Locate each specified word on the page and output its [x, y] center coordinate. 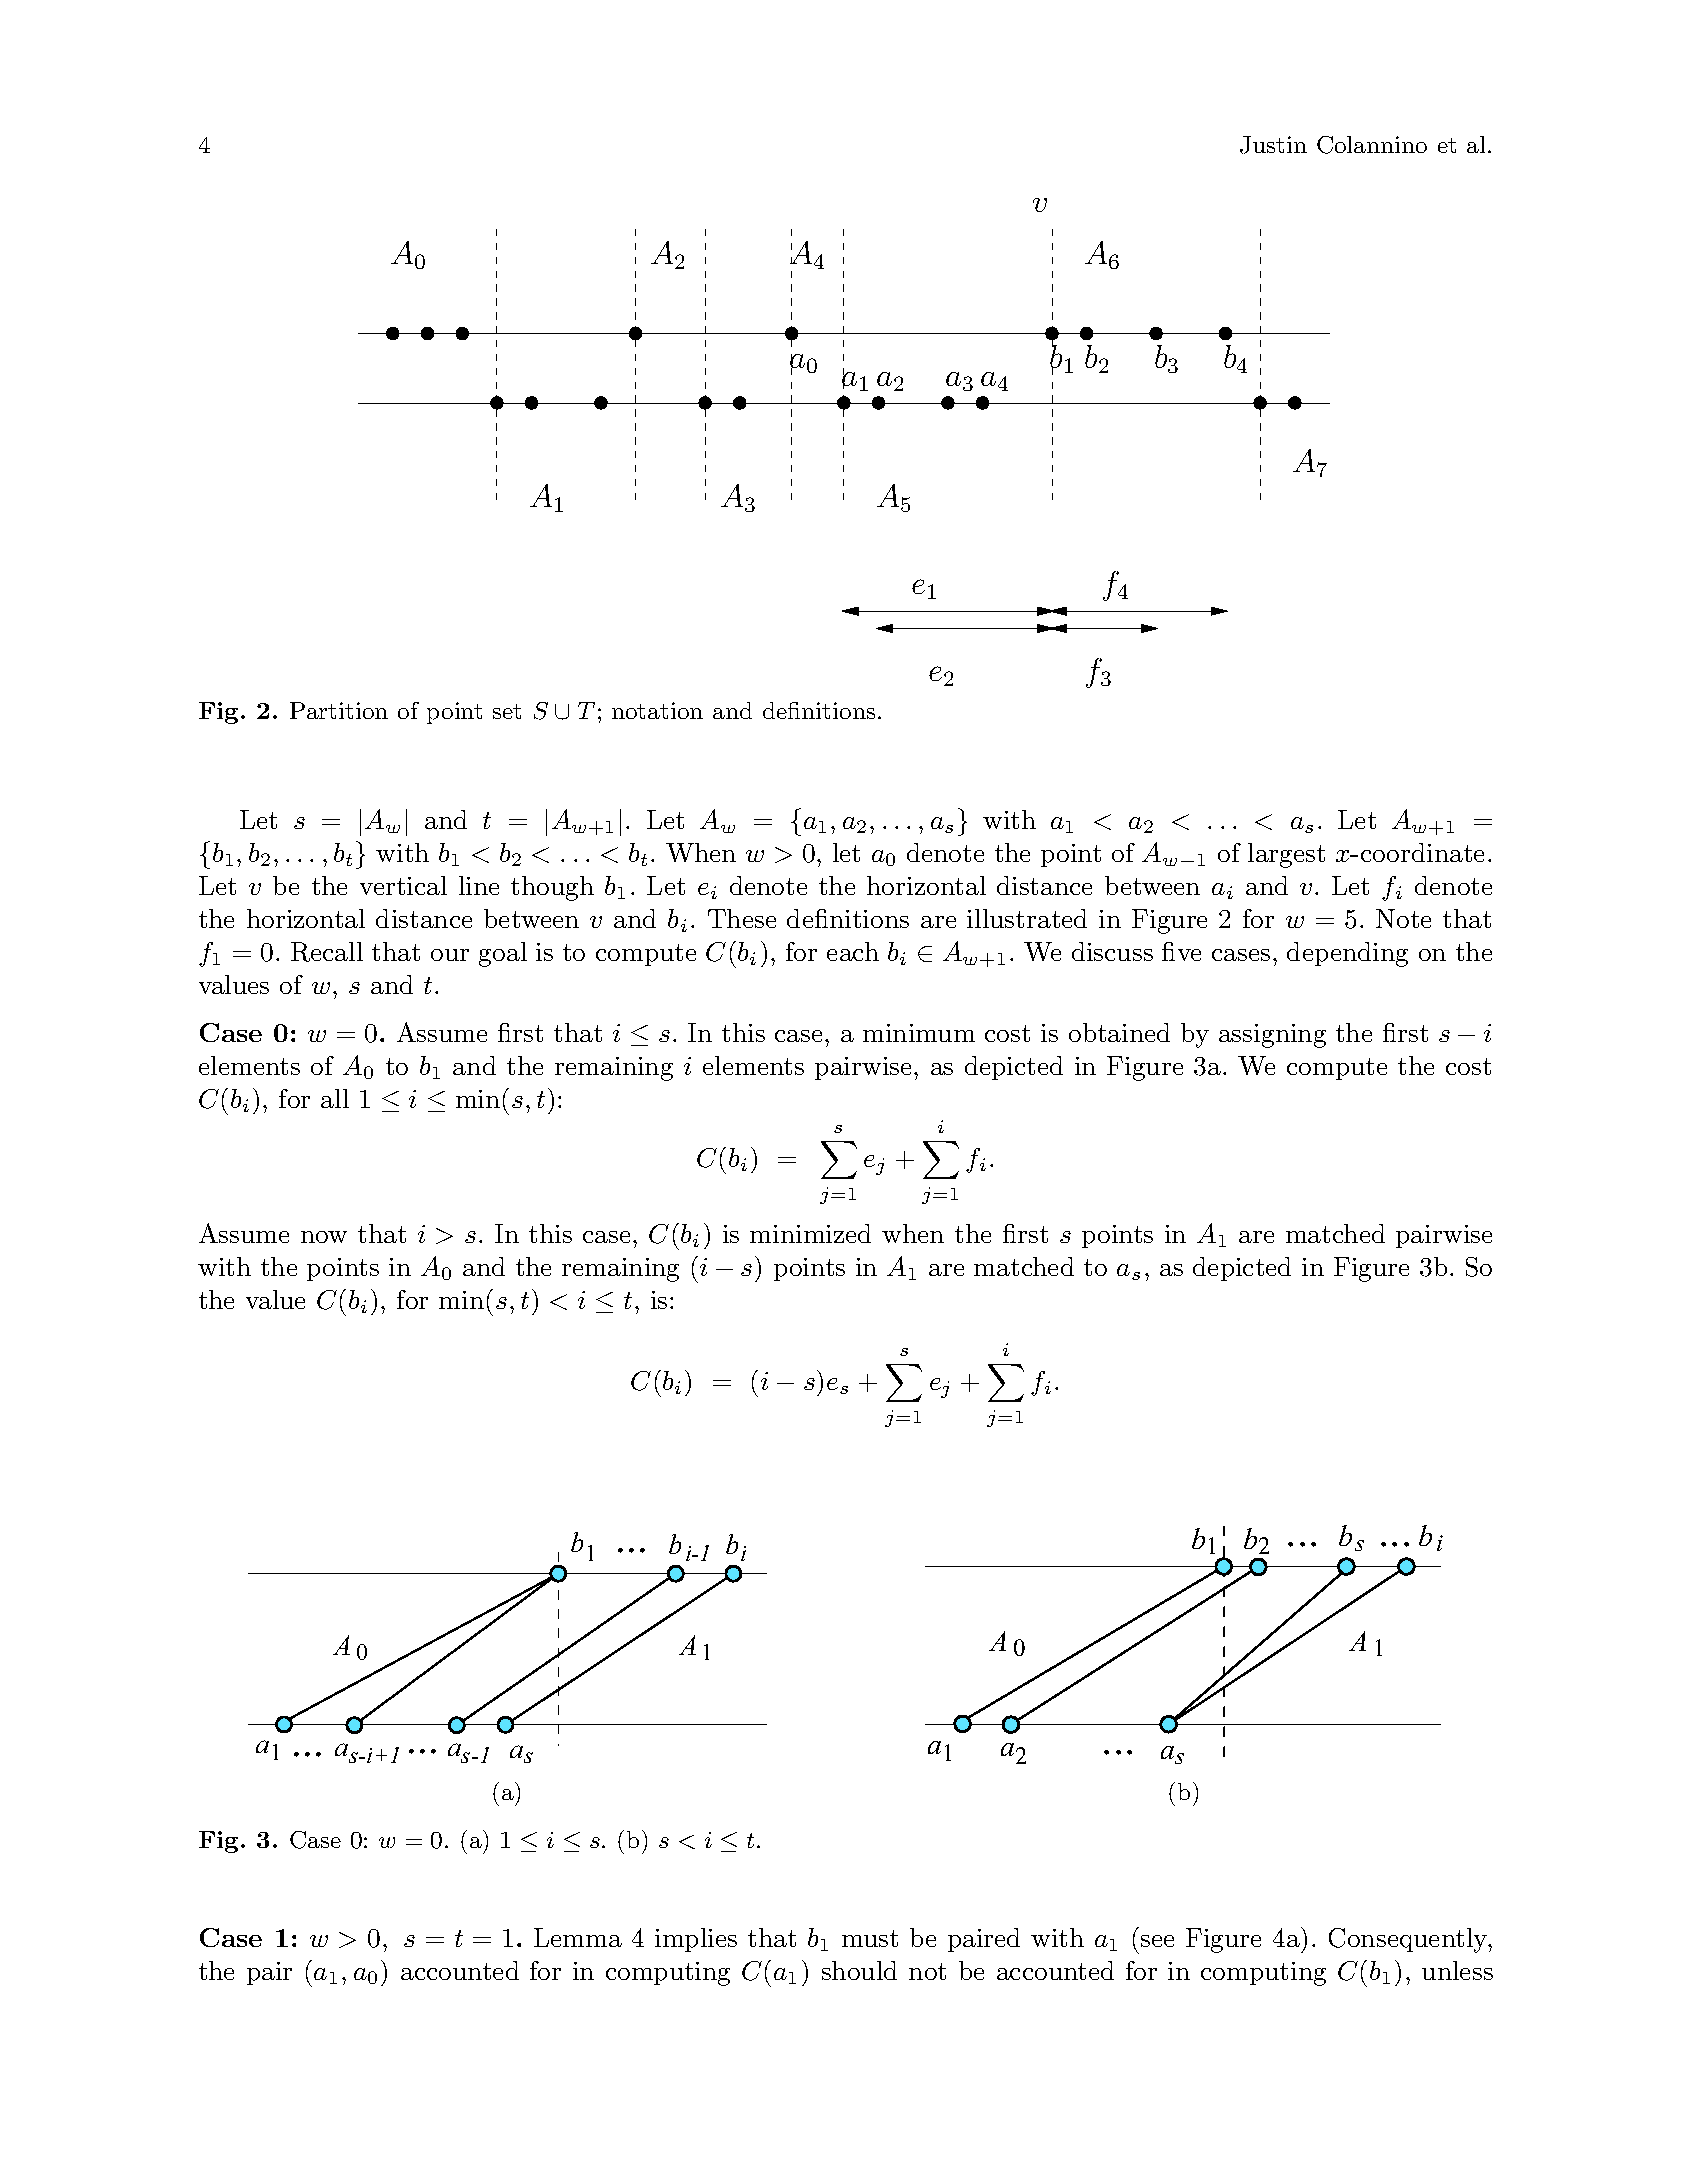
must [870, 1938]
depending [1347, 954]
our [450, 955]
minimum [919, 1033]
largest [1286, 855]
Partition [339, 710]
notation [657, 710]
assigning [1272, 1036]
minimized [810, 1233]
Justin [1273, 145]
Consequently [1409, 1940]
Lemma [578, 1937]
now [324, 1237]
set [507, 711]
